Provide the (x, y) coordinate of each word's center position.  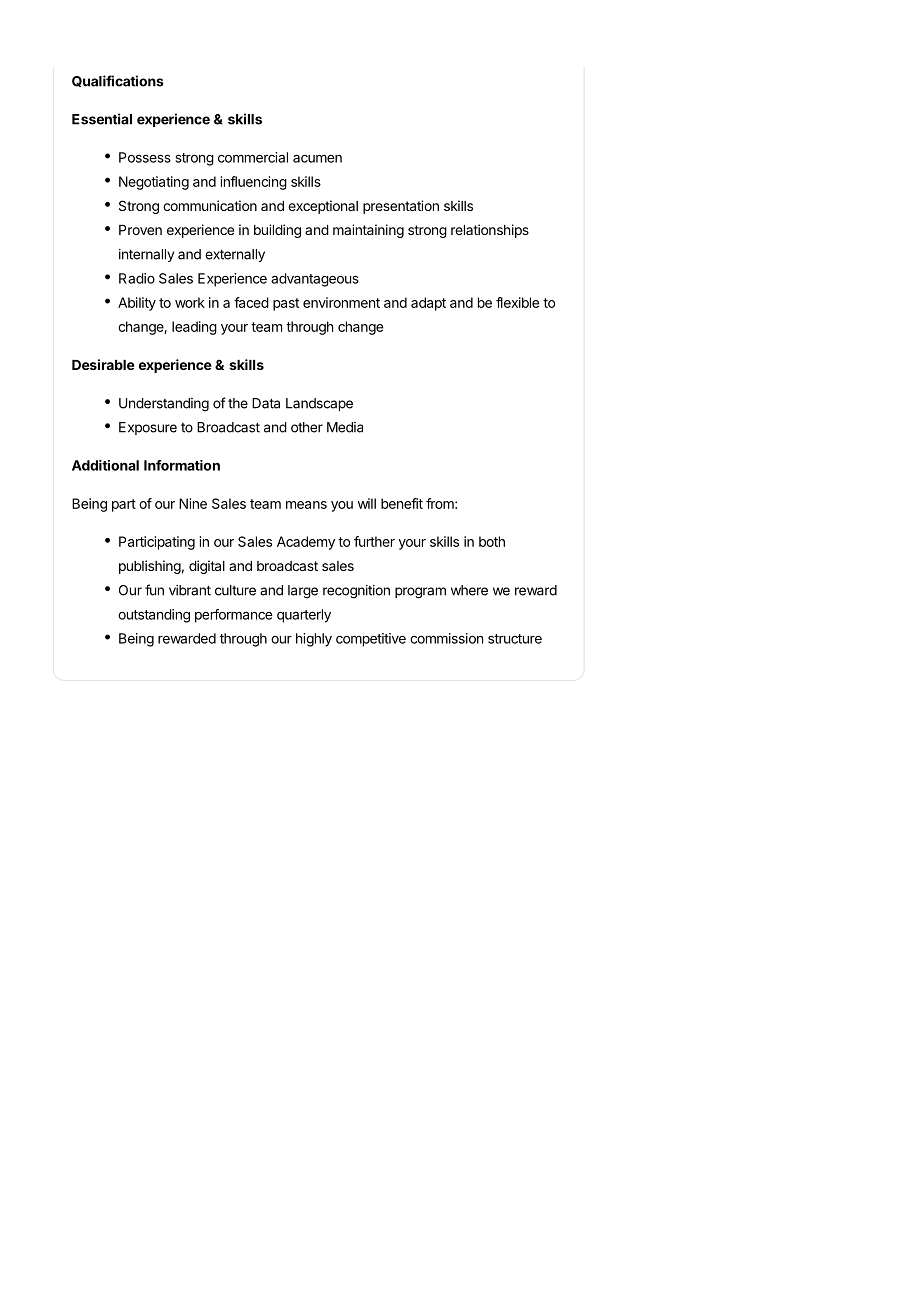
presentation (401, 207)
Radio (137, 278)
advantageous (315, 280)
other (307, 427)
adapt (428, 304)
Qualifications (118, 81)
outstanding (154, 616)
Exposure (148, 428)
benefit (402, 503)
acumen (317, 159)
